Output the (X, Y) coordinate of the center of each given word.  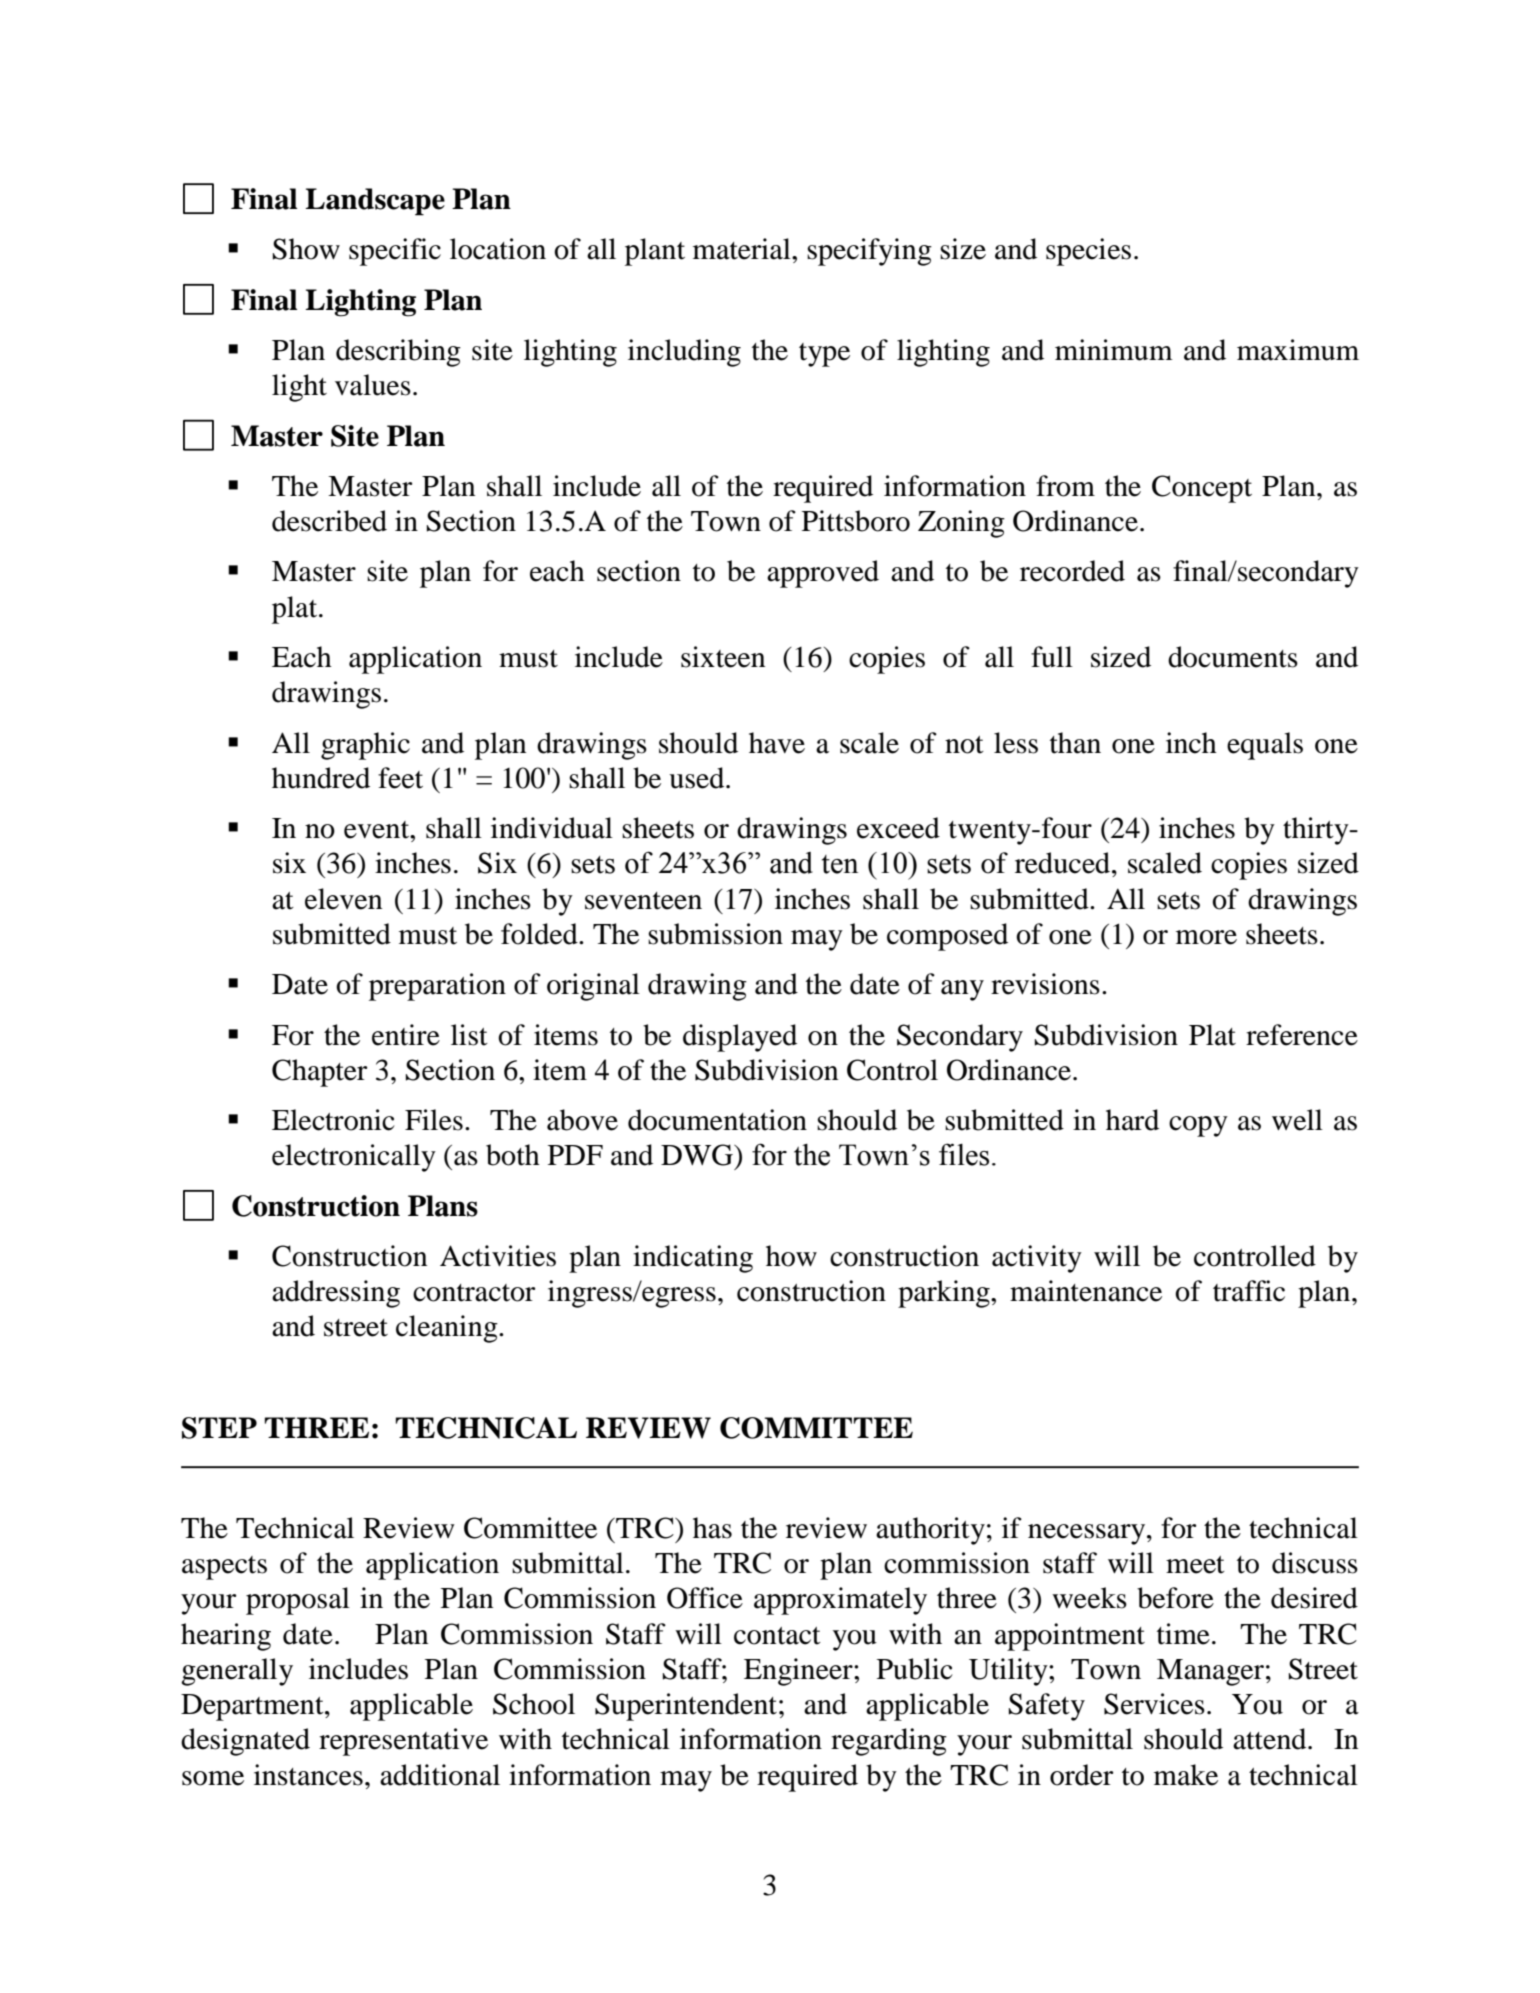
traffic (1249, 1291)
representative (403, 1742)
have (777, 743)
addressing (336, 1294)
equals (1265, 746)
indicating (693, 1259)
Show (306, 249)
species (1088, 252)
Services (1154, 1704)
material (743, 249)
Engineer (799, 1672)
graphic (365, 746)
